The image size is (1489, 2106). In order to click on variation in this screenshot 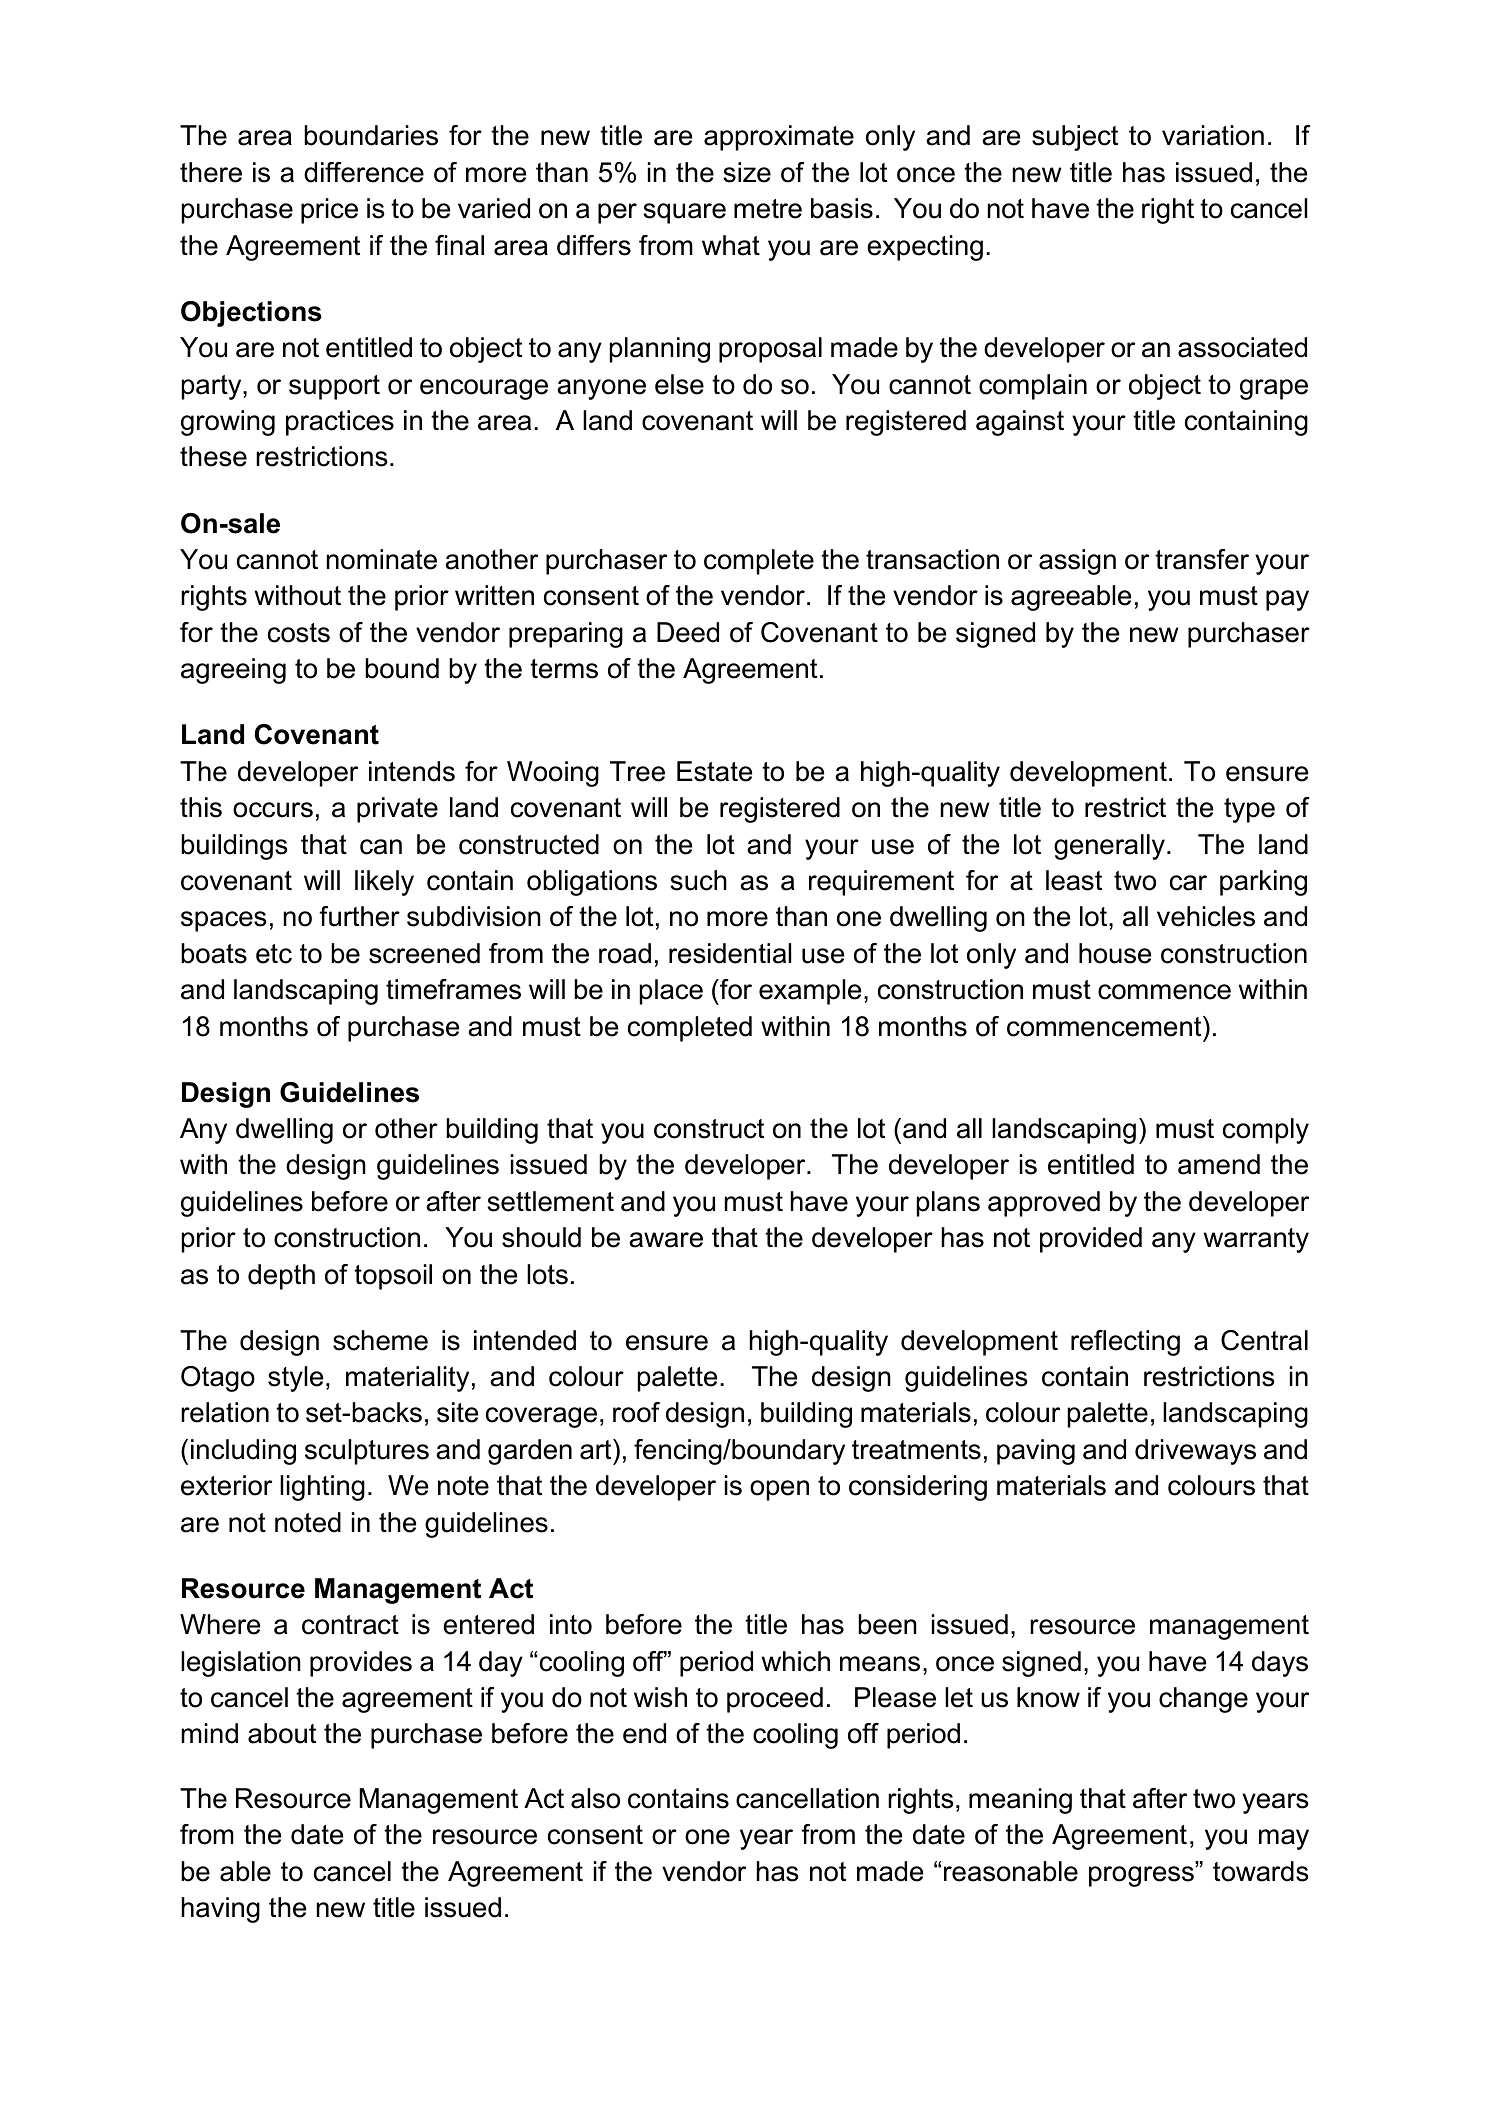, I will do `click(1213, 135)`.
